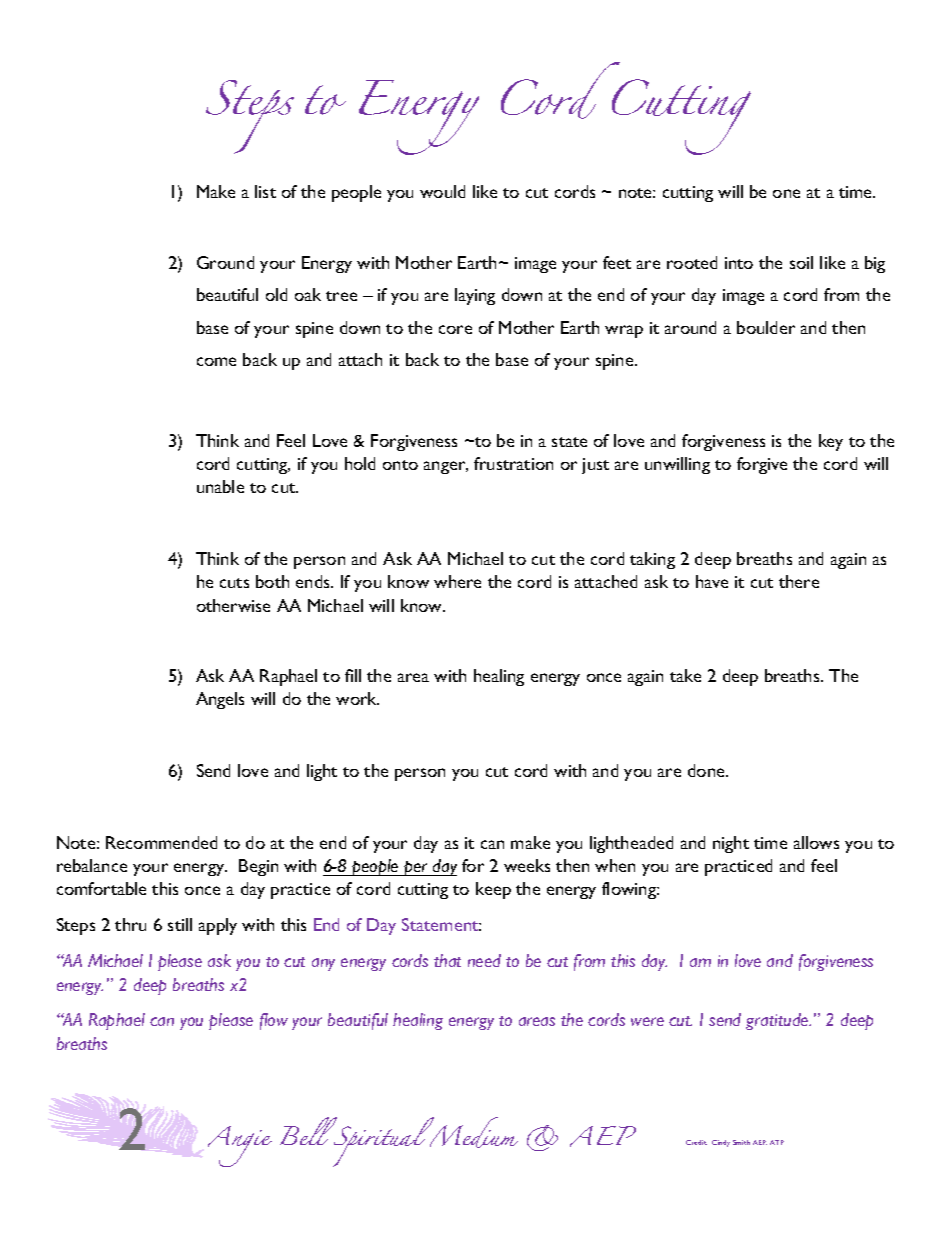  Describe the element at coordinates (225, 262) in the screenshot. I see `Ground` at that location.
